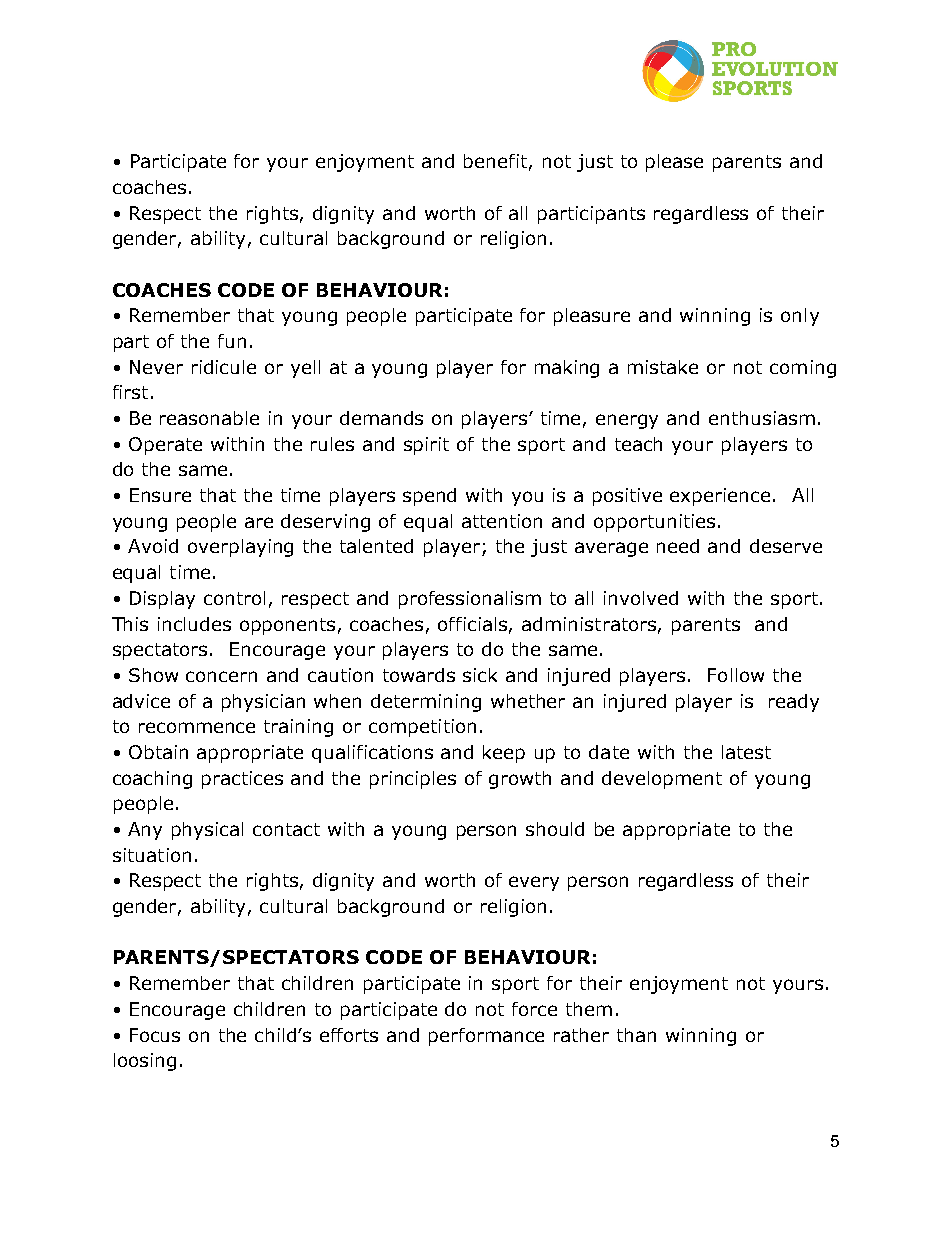 Image resolution: width=952 pixels, height=1233 pixels. I want to click on Operate, so click(165, 446).
